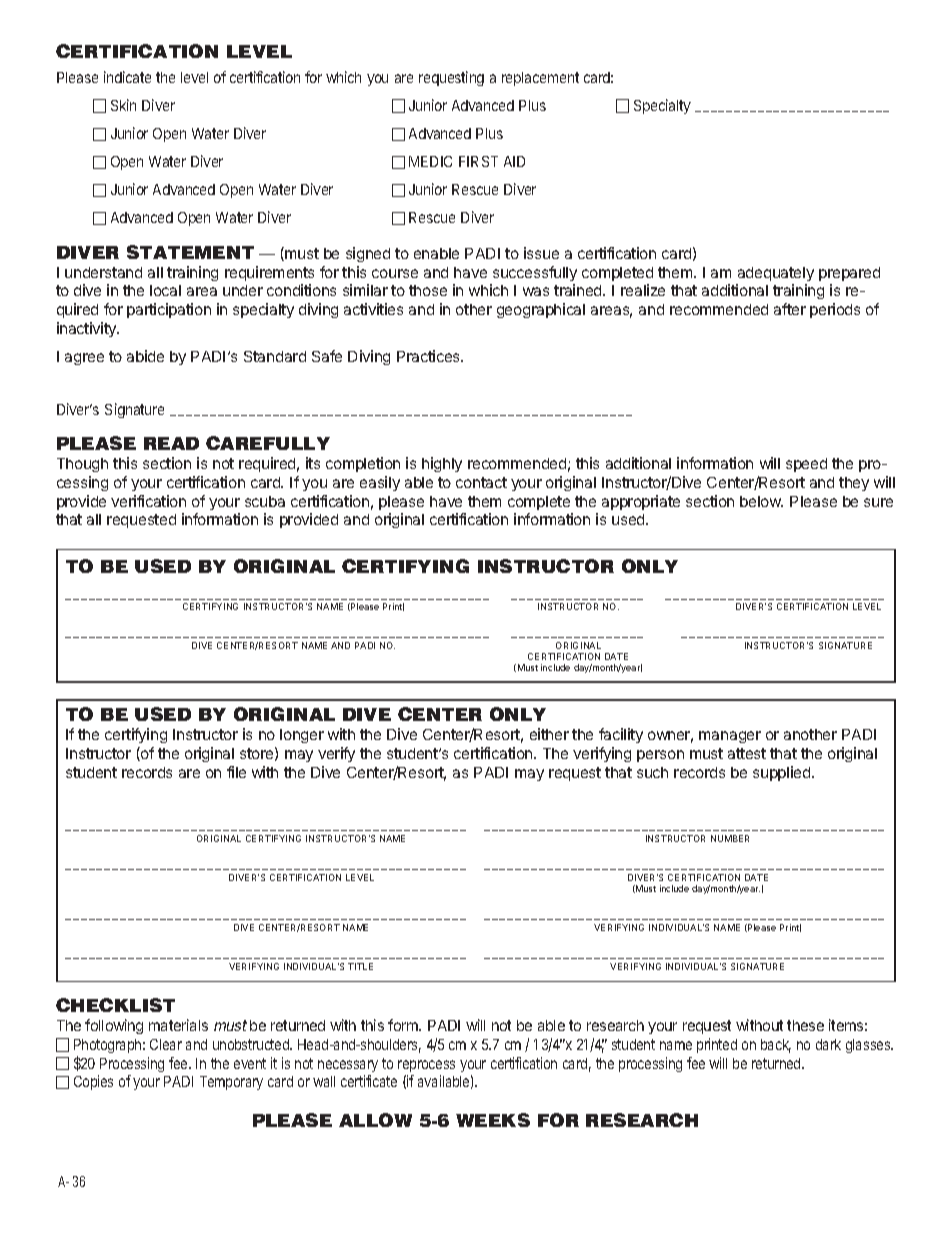  What do you see at coordinates (231, 1083) in the page?
I see `Temporary` at bounding box center [231, 1083].
